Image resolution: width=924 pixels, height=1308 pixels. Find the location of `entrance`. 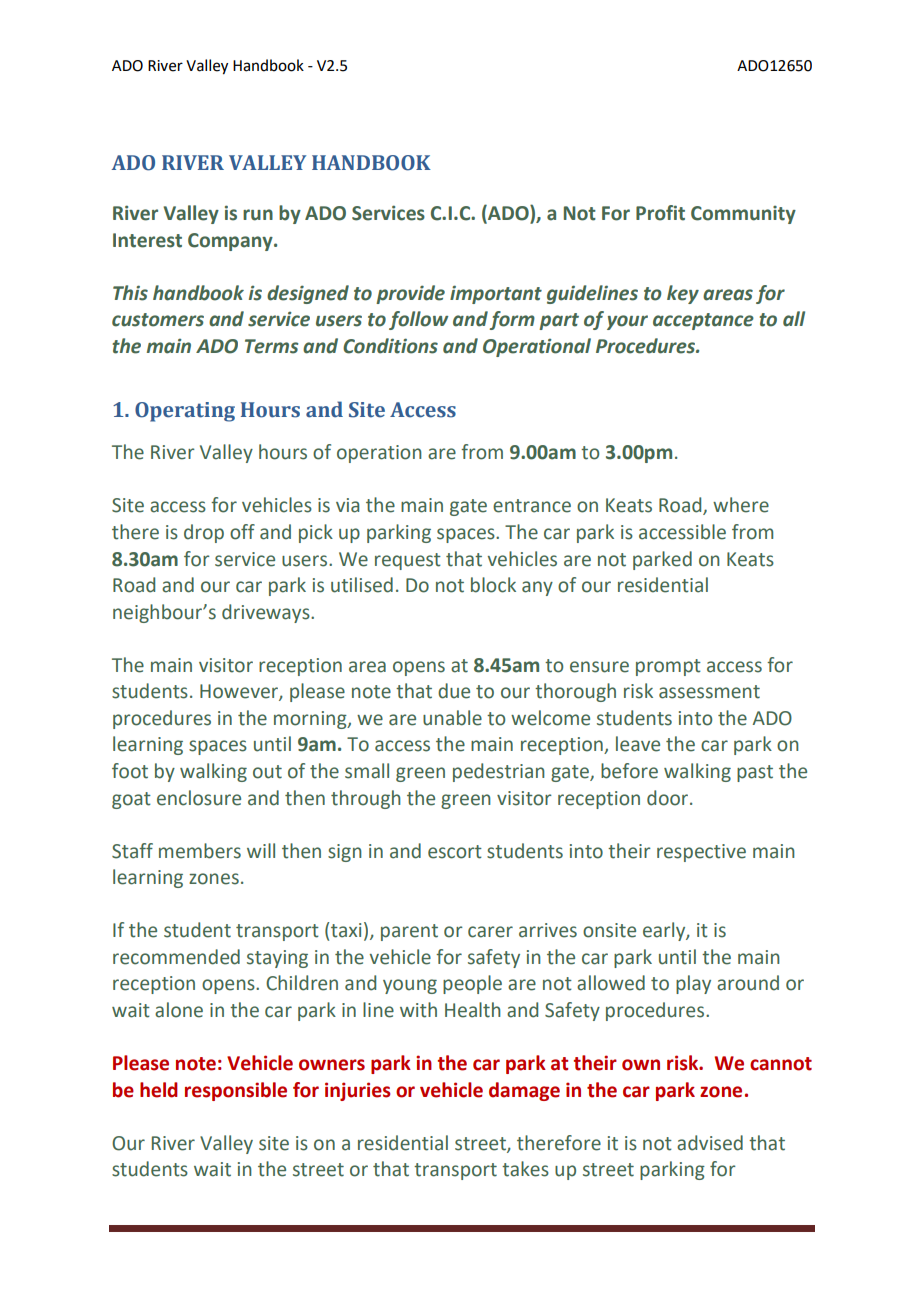

entrance is located at coordinates (532, 506).
